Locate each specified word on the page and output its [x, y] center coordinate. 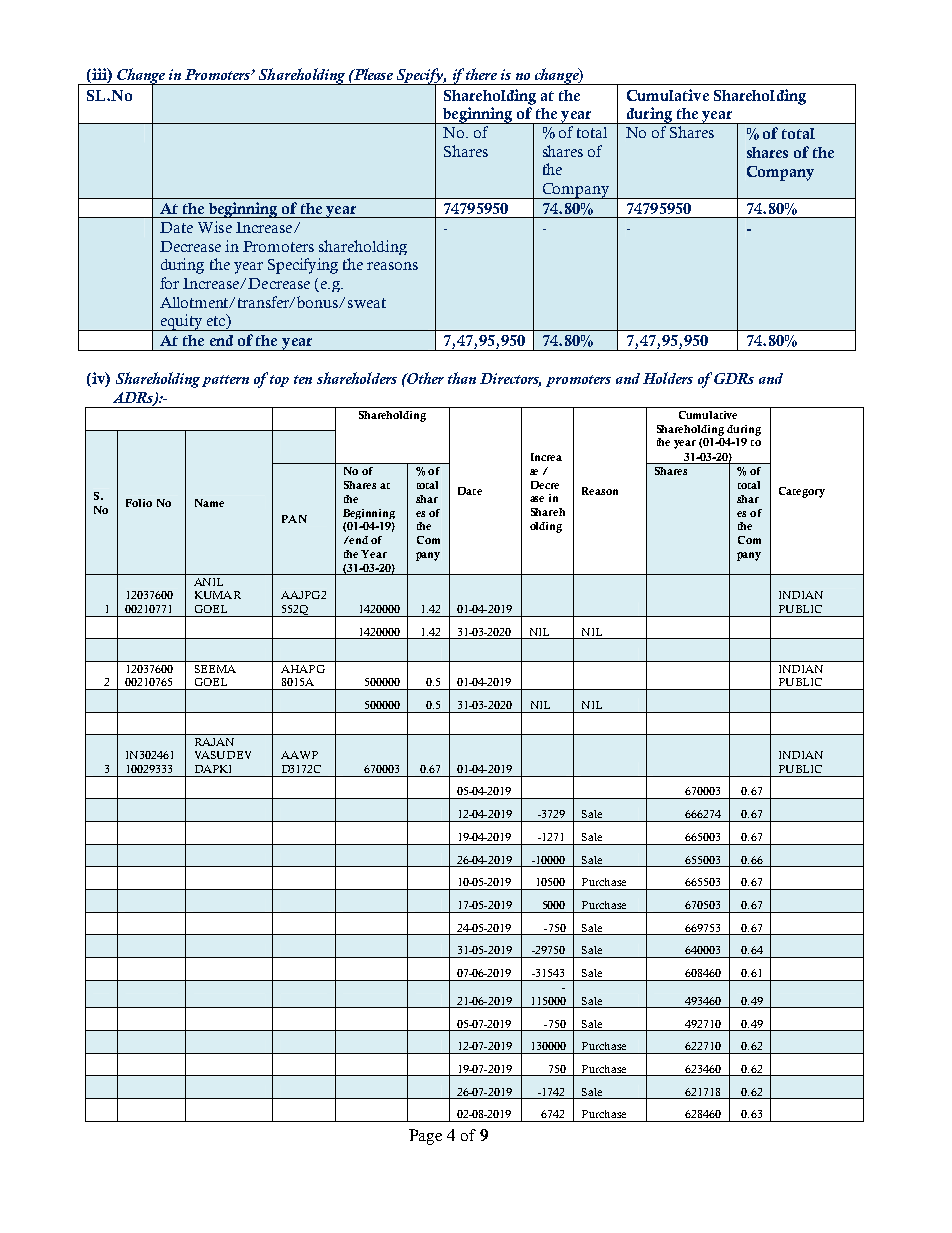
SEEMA [215, 669]
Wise [215, 227]
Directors [510, 380]
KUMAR [218, 595]
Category [802, 492]
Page [425, 1137]
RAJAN [214, 742]
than [462, 378]
